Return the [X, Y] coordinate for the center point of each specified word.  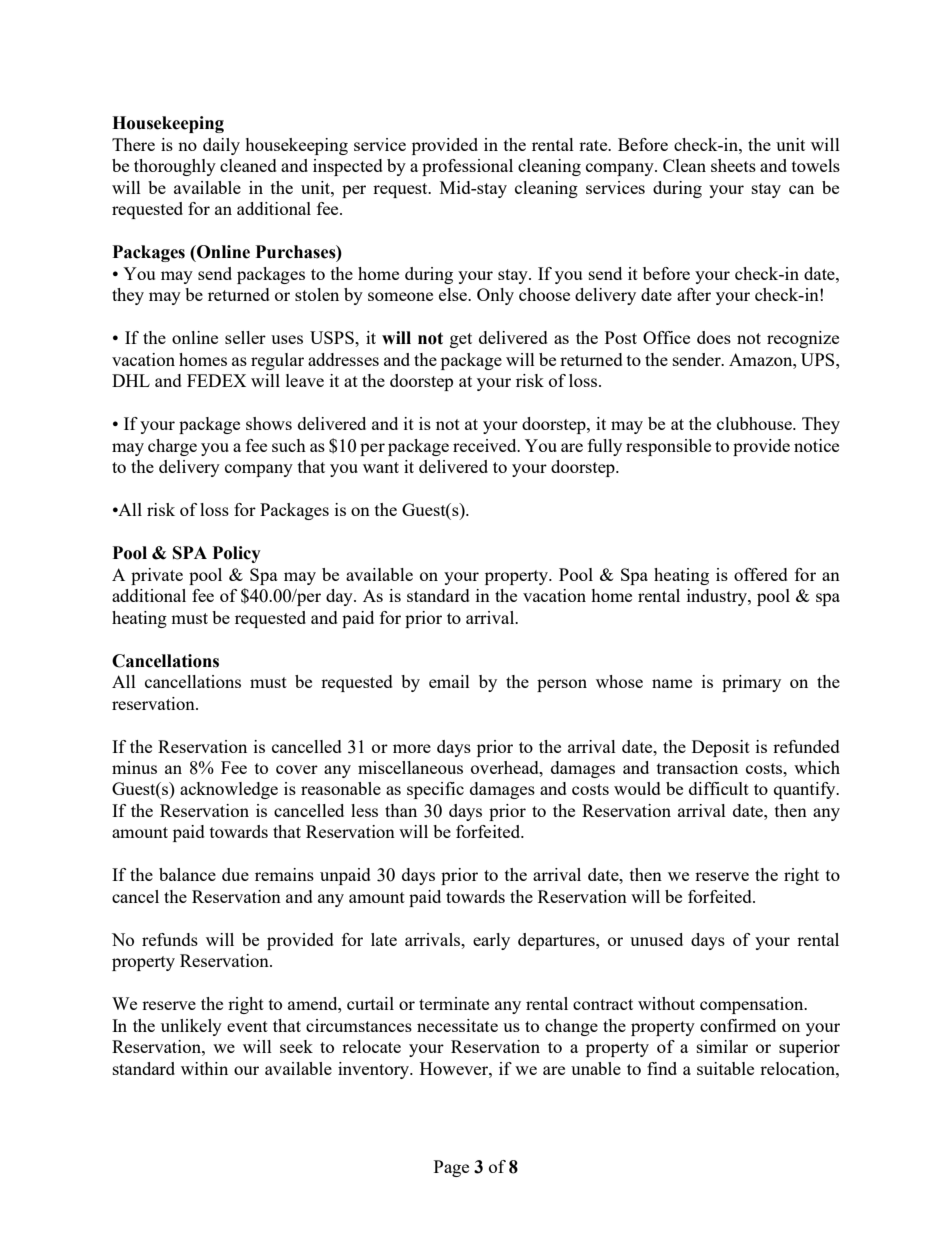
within [204, 1068]
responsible [668, 447]
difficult [719, 788]
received [486, 445]
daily [221, 146]
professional [467, 167]
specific [435, 790]
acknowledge [229, 790]
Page [451, 1168]
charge [172, 447]
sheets [733, 165]
